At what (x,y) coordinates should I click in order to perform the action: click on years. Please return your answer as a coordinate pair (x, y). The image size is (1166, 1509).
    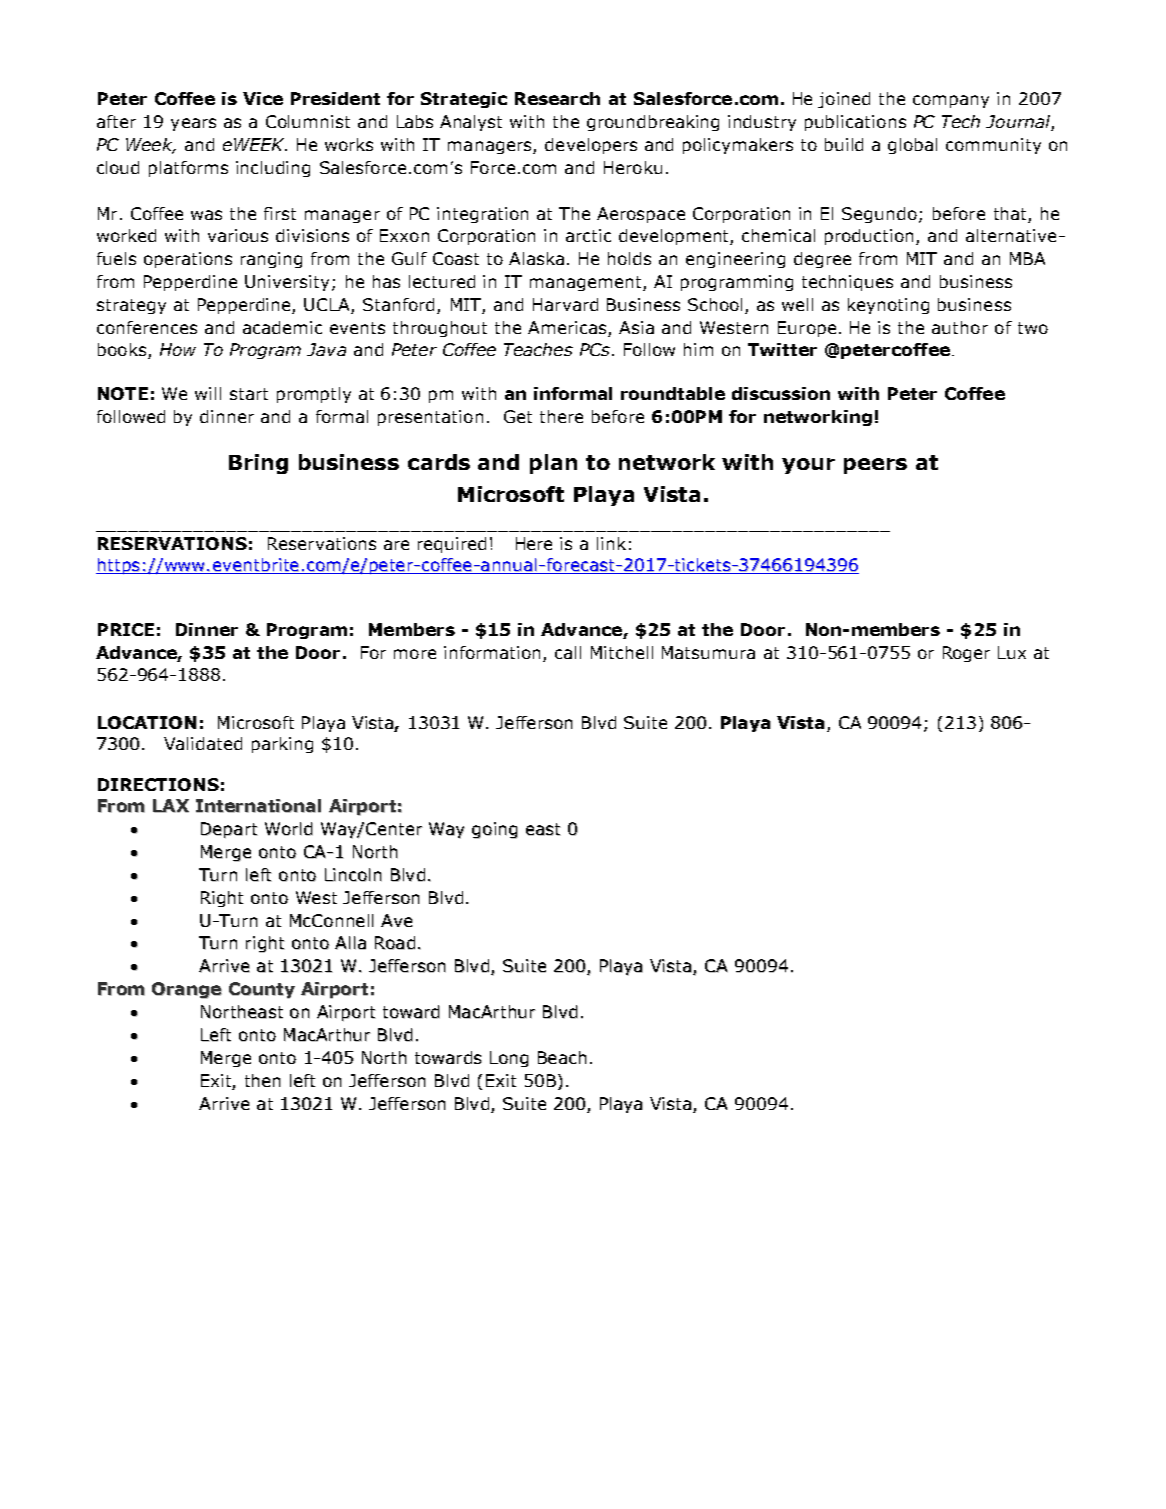
    Looking at the image, I should click on (193, 124).
